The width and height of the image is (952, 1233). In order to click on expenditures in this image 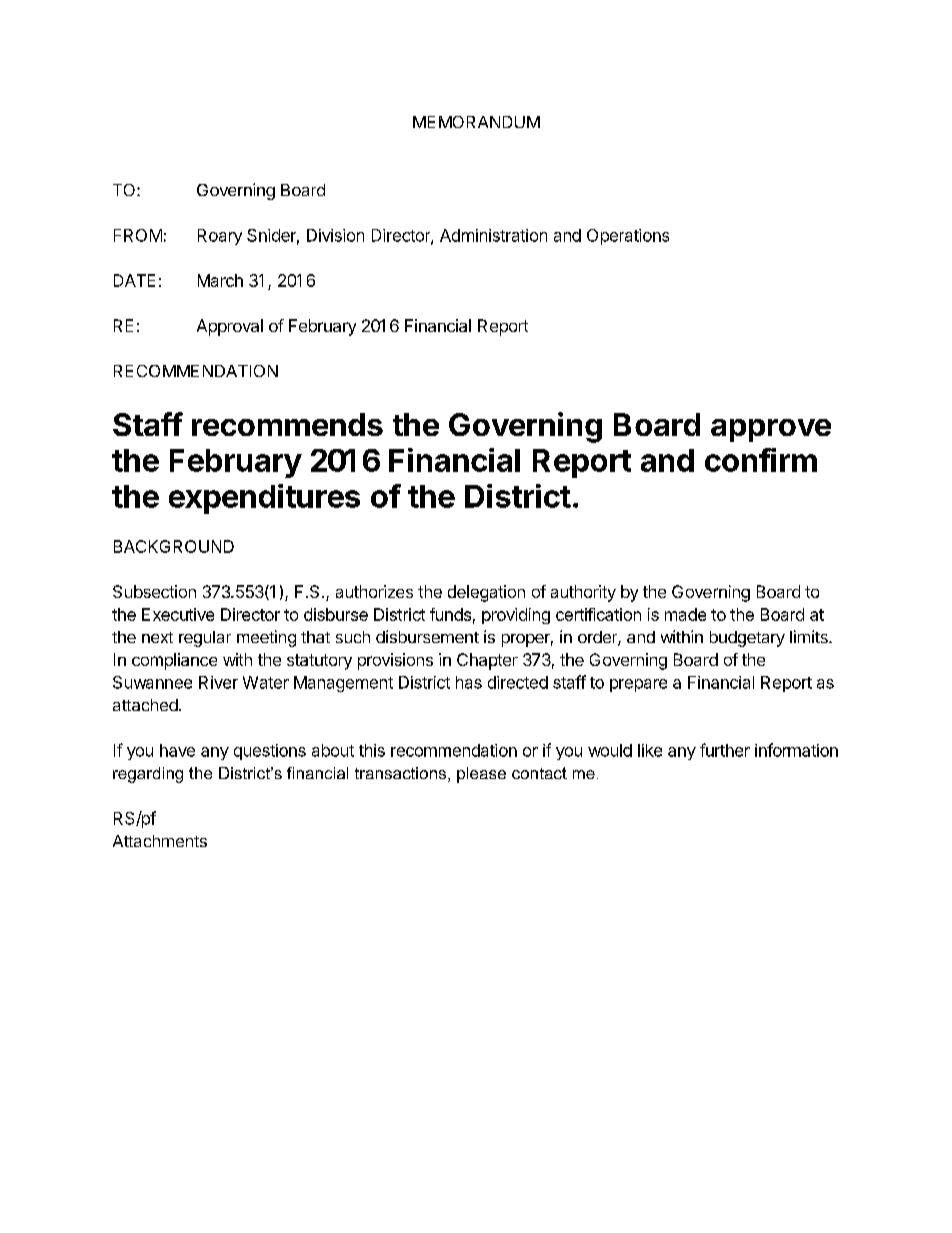, I will do `click(264, 499)`.
